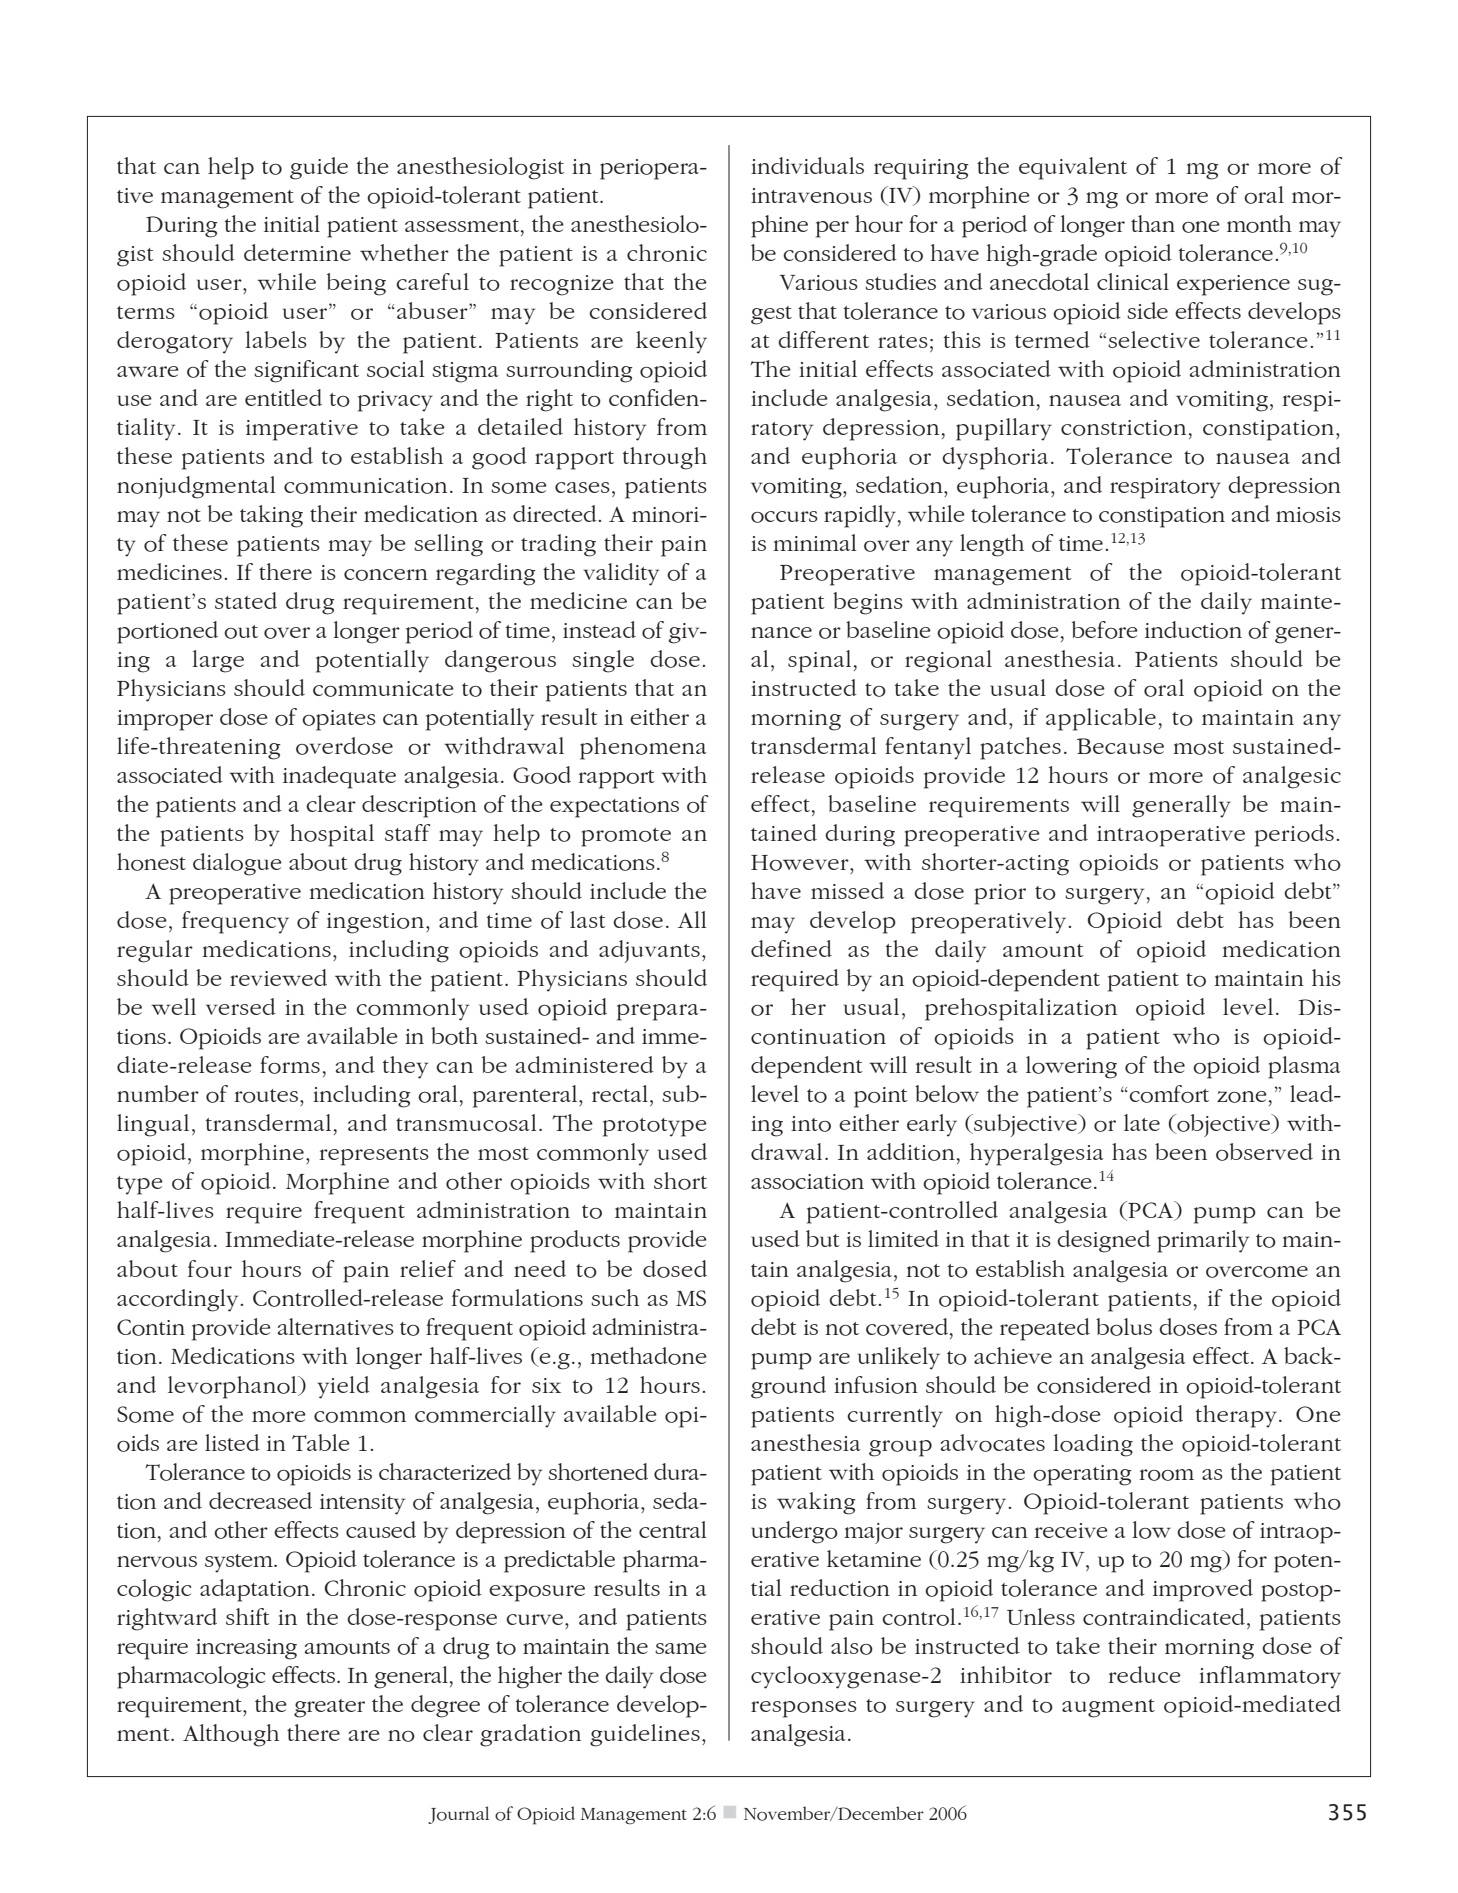 This page has width=1458, height=1893. What do you see at coordinates (329, 1708) in the page?
I see `greater` at bounding box center [329, 1708].
